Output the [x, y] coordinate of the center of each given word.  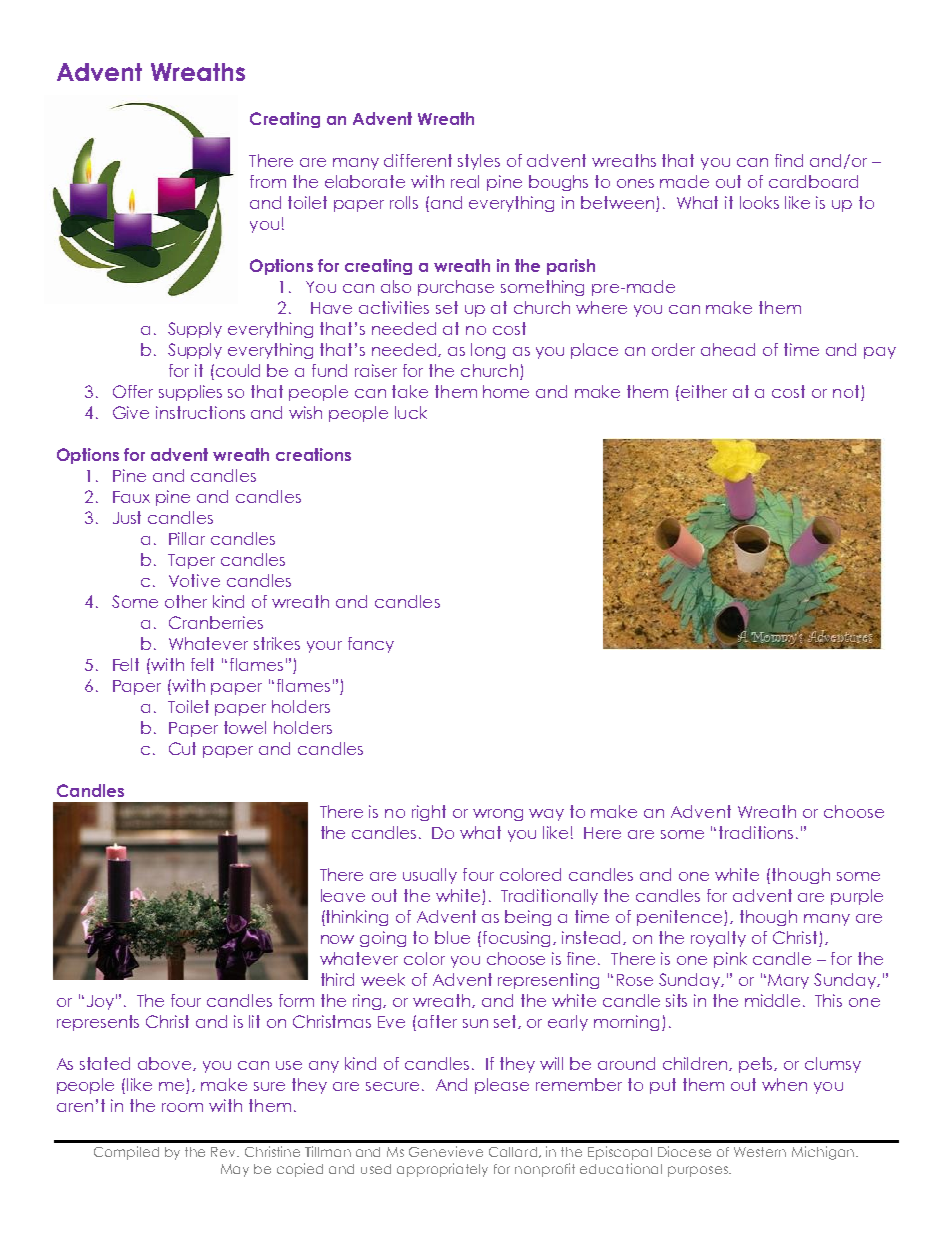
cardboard [813, 181]
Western [760, 1152]
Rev [225, 1152]
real [465, 181]
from [268, 181]
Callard [514, 1152]
